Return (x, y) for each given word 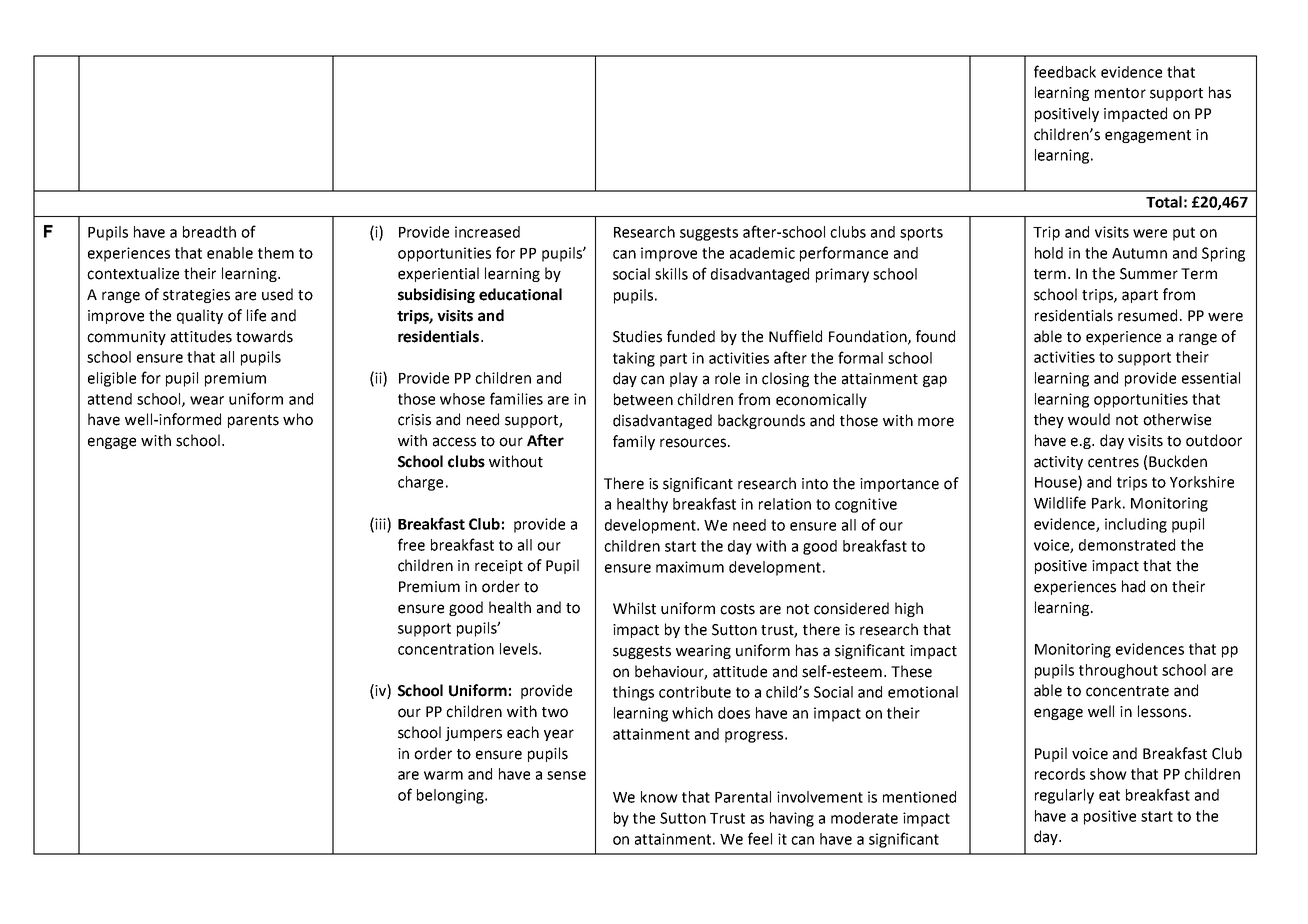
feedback (1065, 71)
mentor (1120, 93)
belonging (451, 796)
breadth (209, 232)
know (659, 797)
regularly (1064, 796)
